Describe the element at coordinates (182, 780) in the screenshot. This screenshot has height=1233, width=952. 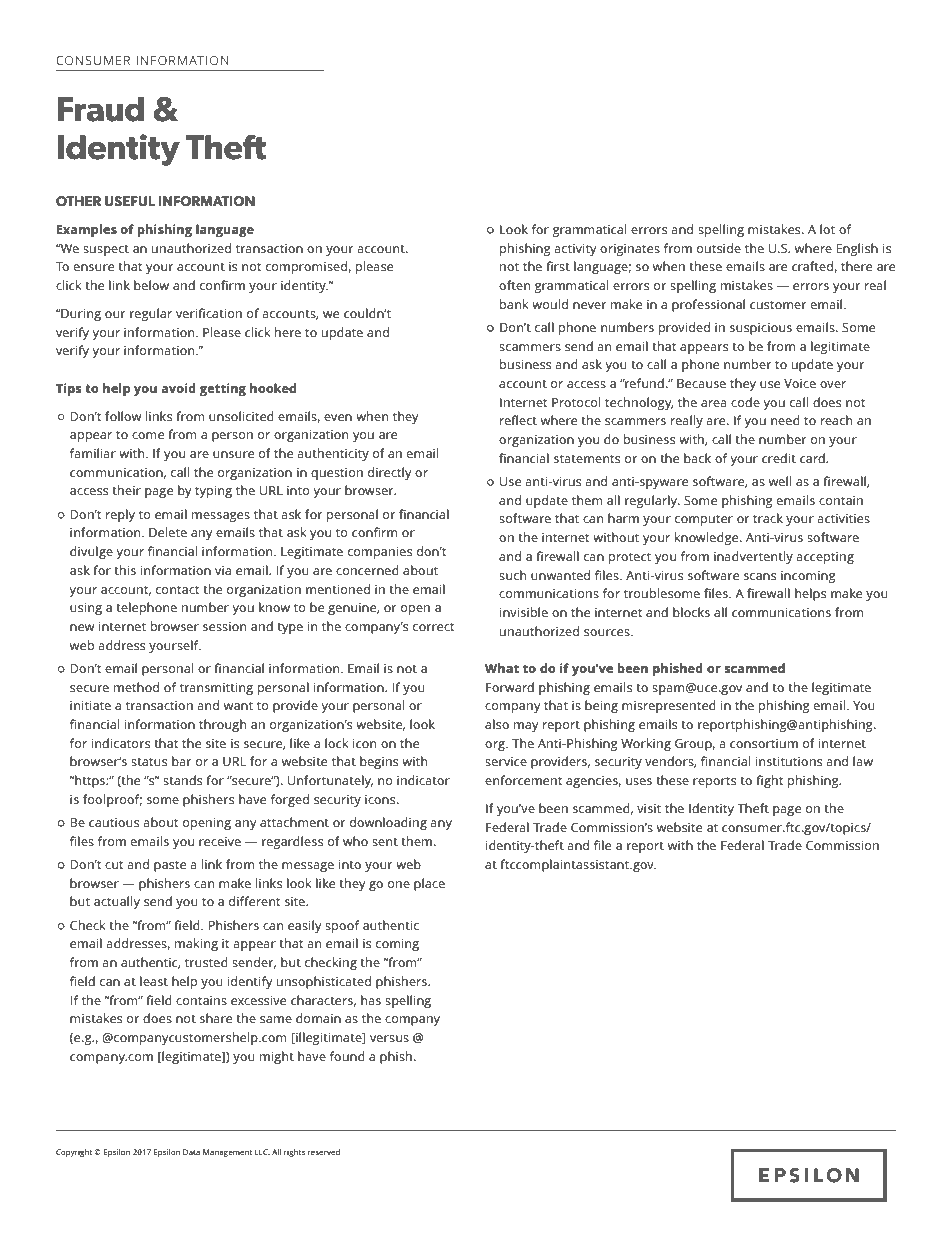
I see `stands` at that location.
